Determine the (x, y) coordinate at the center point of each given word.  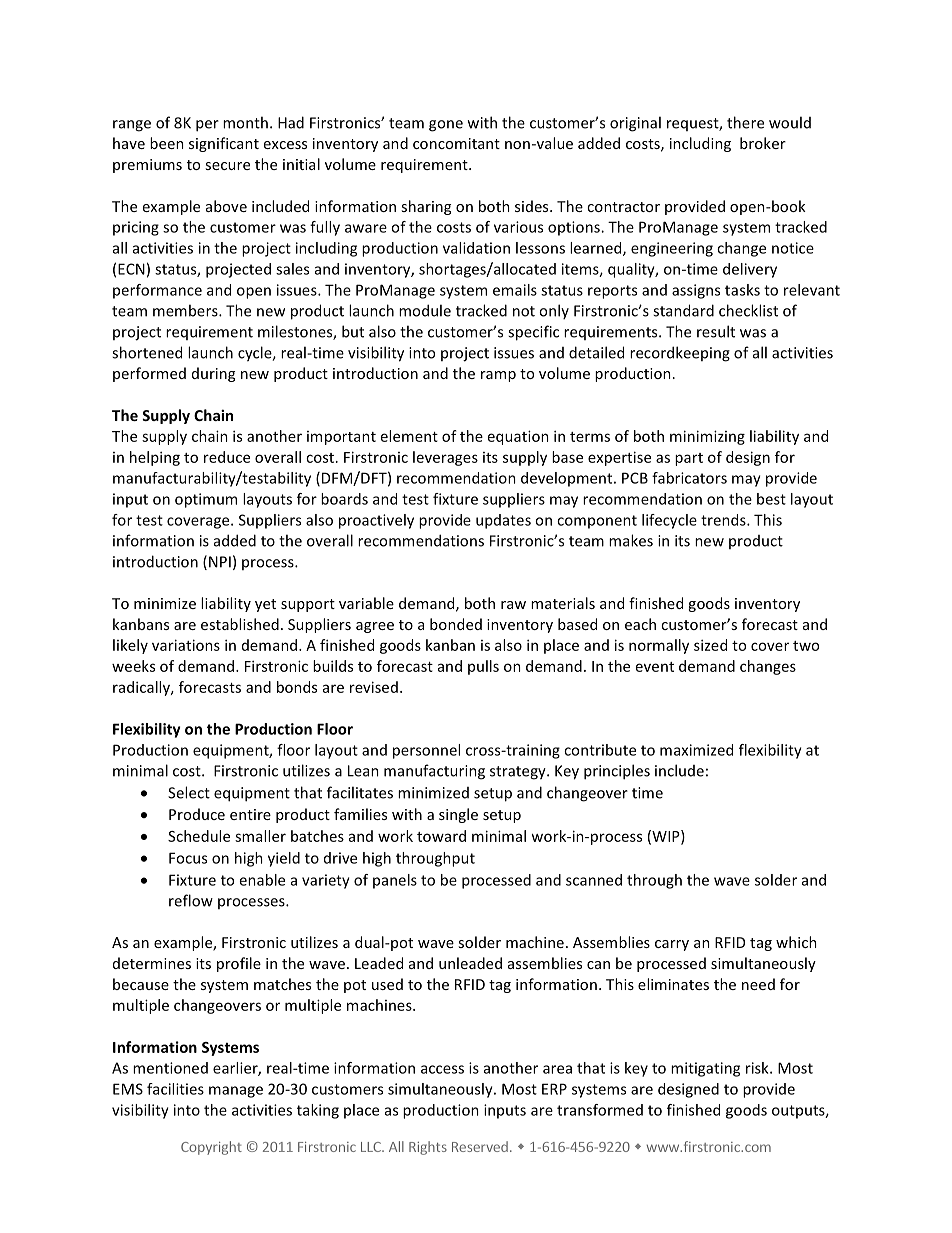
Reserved (480, 1146)
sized (710, 645)
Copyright (211, 1148)
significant (224, 144)
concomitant (456, 143)
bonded (456, 624)
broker (763, 143)
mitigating (705, 1069)
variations (186, 645)
